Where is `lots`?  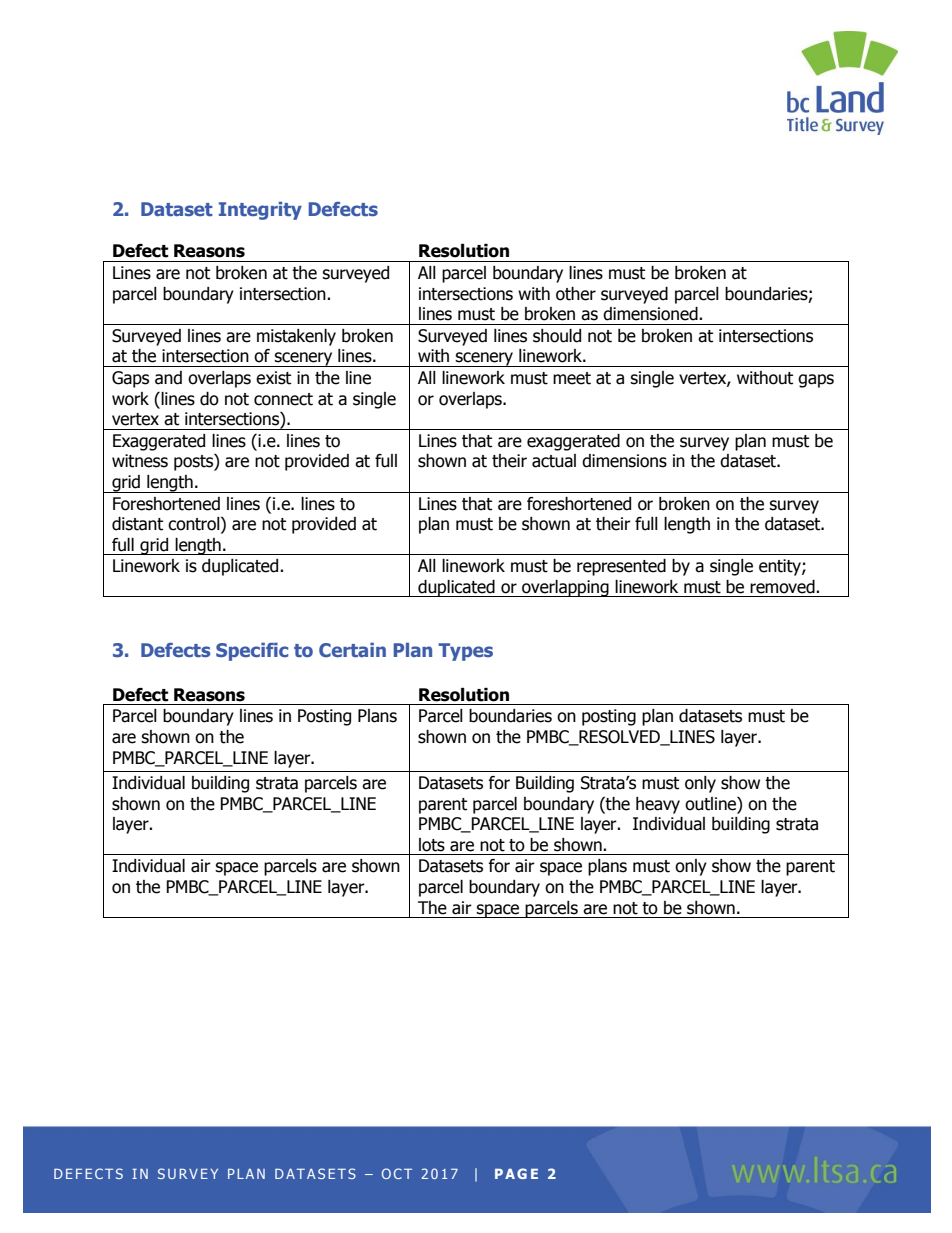
lots is located at coordinates (432, 845).
